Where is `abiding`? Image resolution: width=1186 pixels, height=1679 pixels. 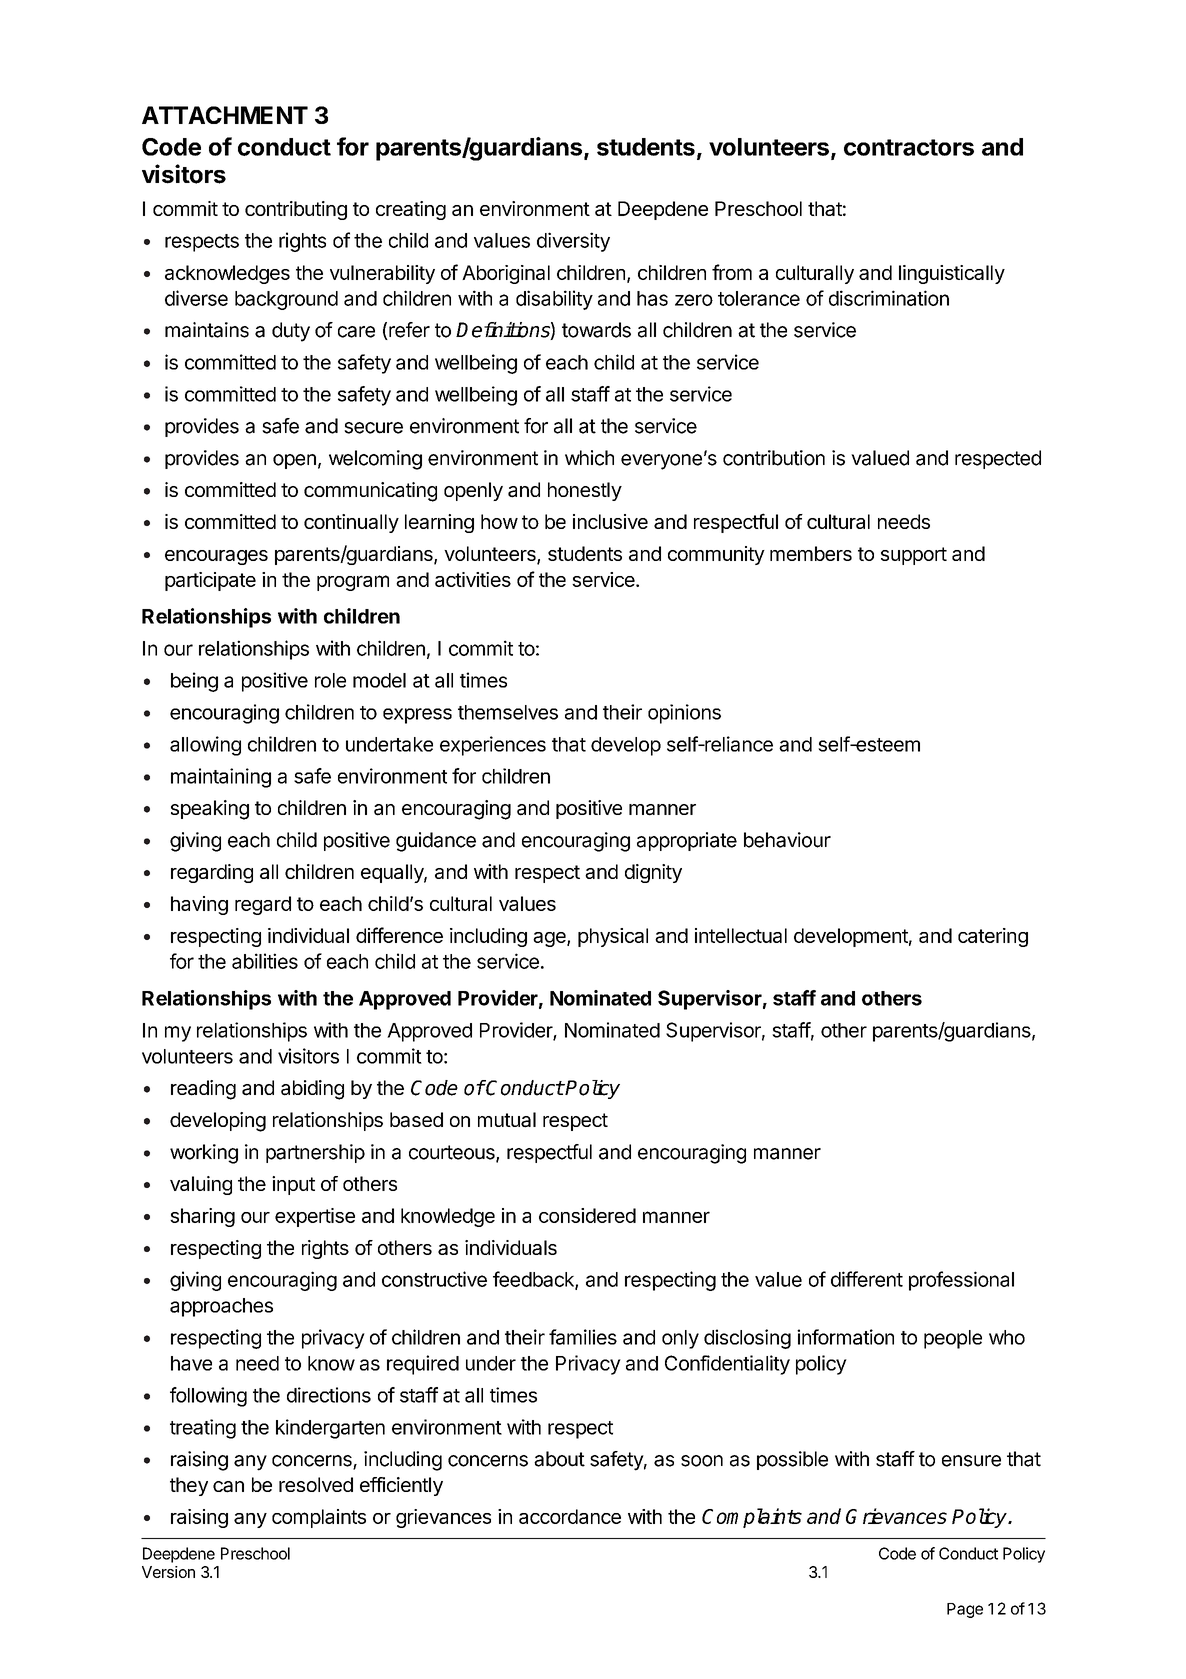
abiding is located at coordinates (312, 1090).
